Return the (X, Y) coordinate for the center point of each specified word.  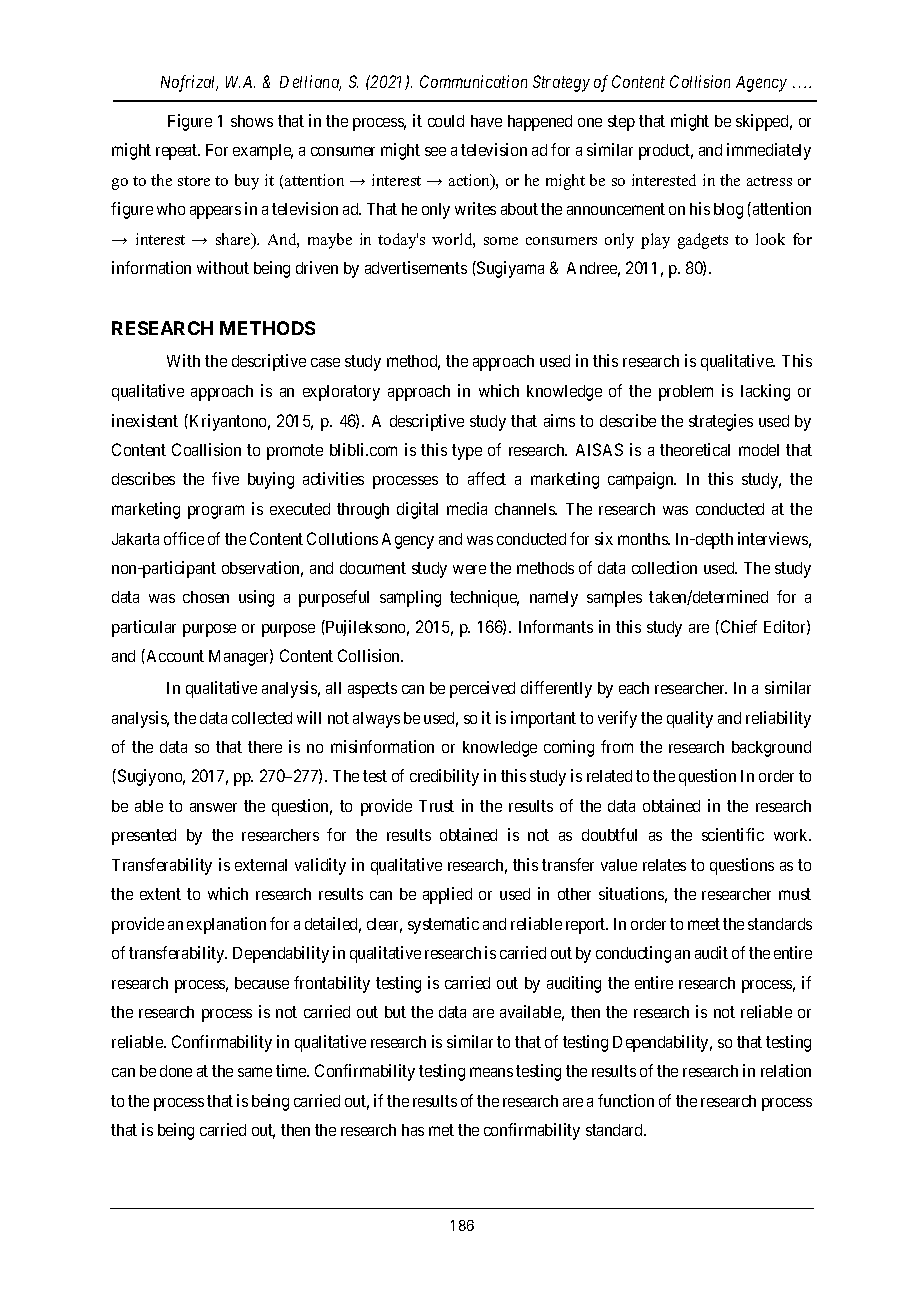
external (261, 865)
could (446, 121)
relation (786, 1070)
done (176, 1071)
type (467, 452)
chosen (206, 597)
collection (664, 567)
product (666, 152)
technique (484, 598)
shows (252, 121)
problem (686, 393)
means (491, 1072)
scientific (733, 834)
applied (447, 895)
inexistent (145, 420)
